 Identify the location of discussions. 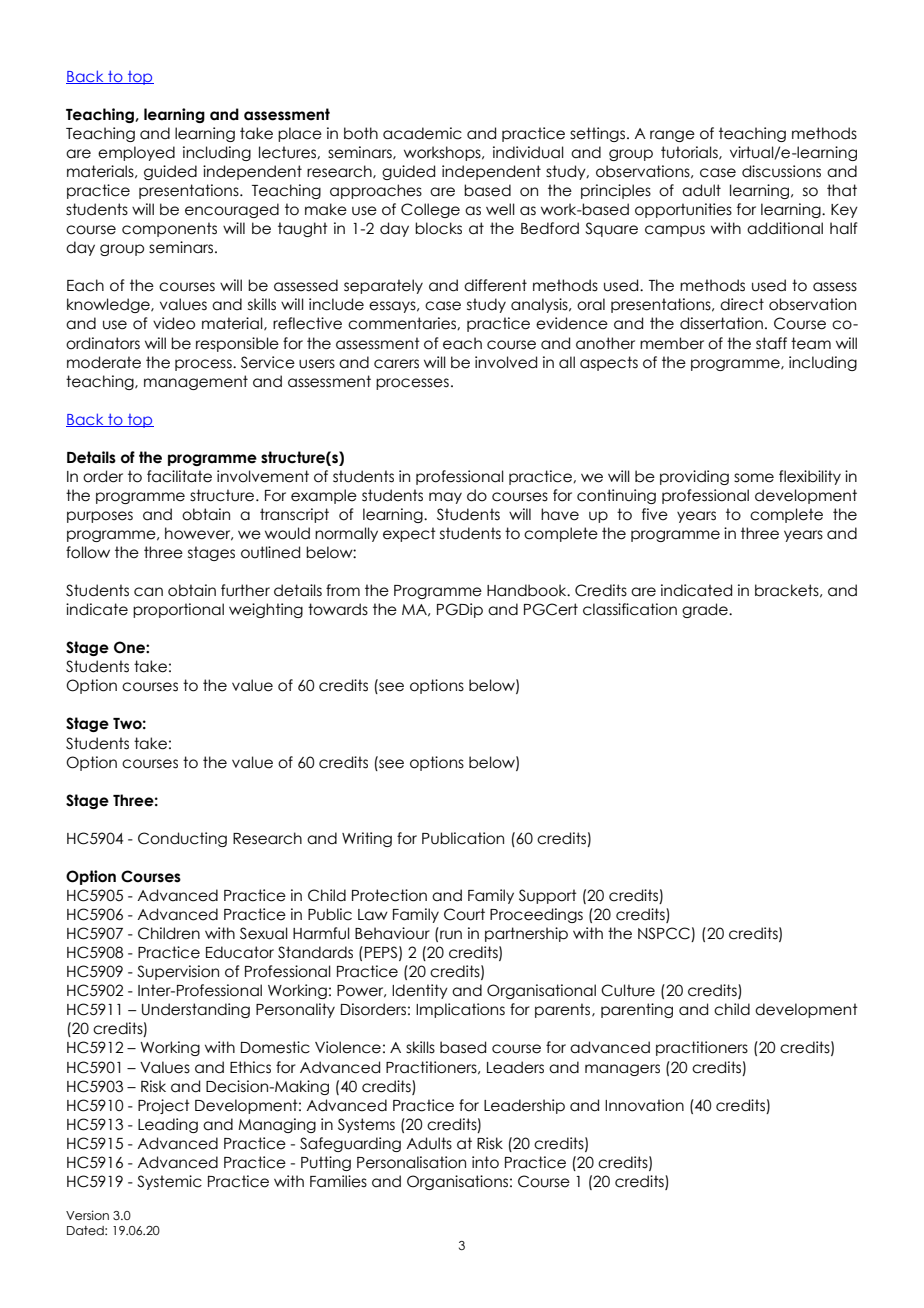
(781, 171).
